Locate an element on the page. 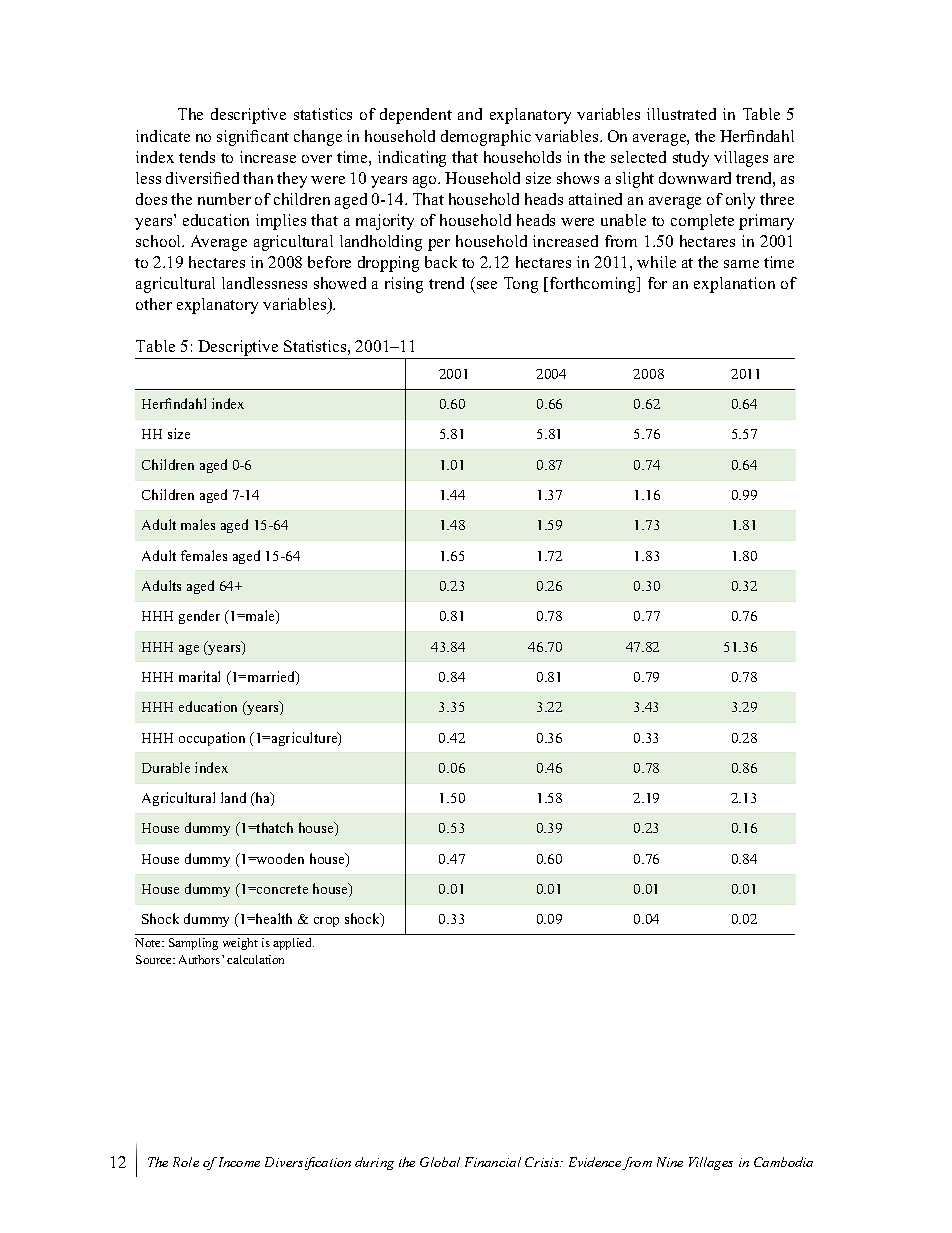 The image size is (952, 1233). Global is located at coordinates (440, 1162).
